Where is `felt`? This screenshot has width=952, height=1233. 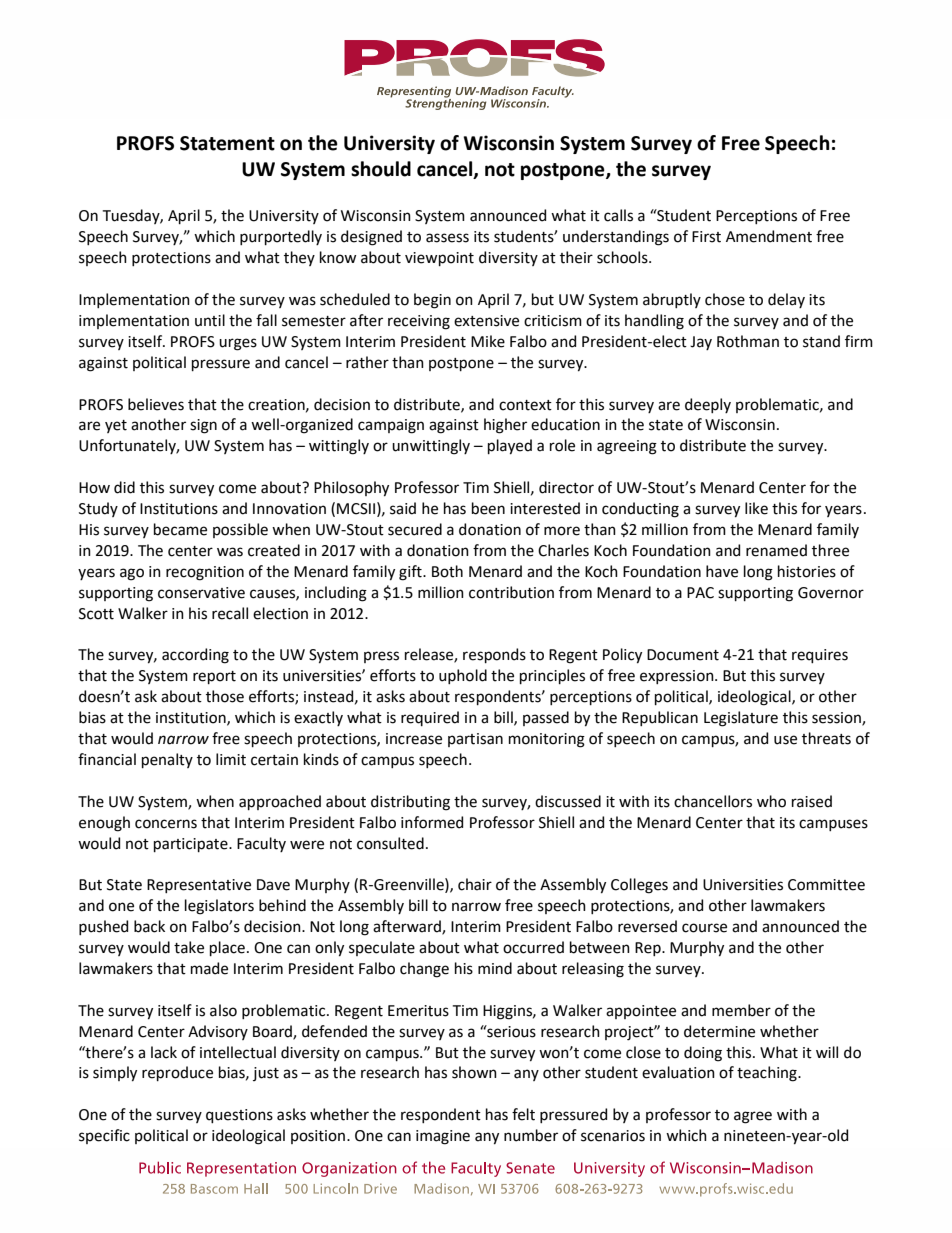
felt is located at coordinates (523, 1114).
